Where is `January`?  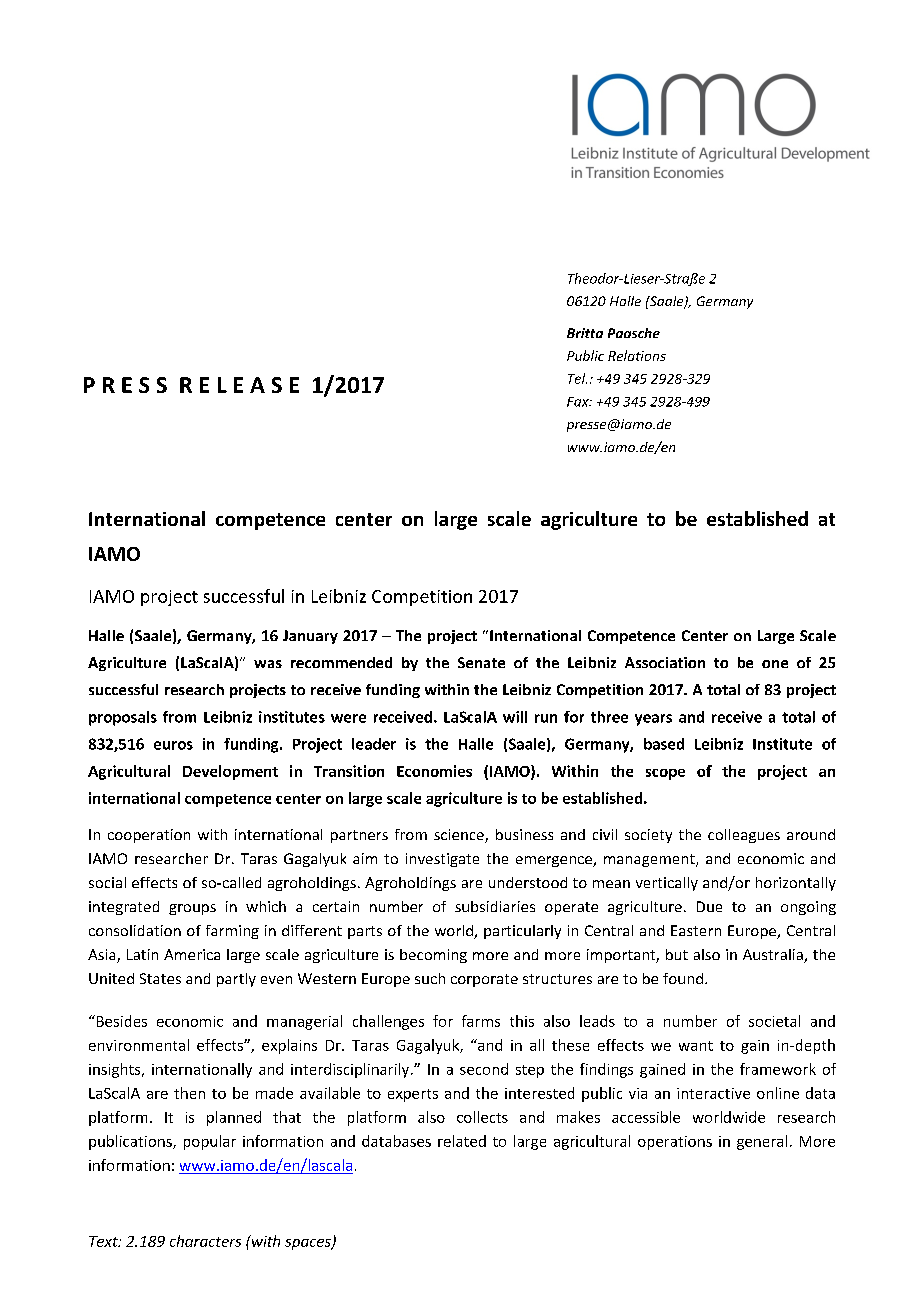
January is located at coordinates (310, 637).
